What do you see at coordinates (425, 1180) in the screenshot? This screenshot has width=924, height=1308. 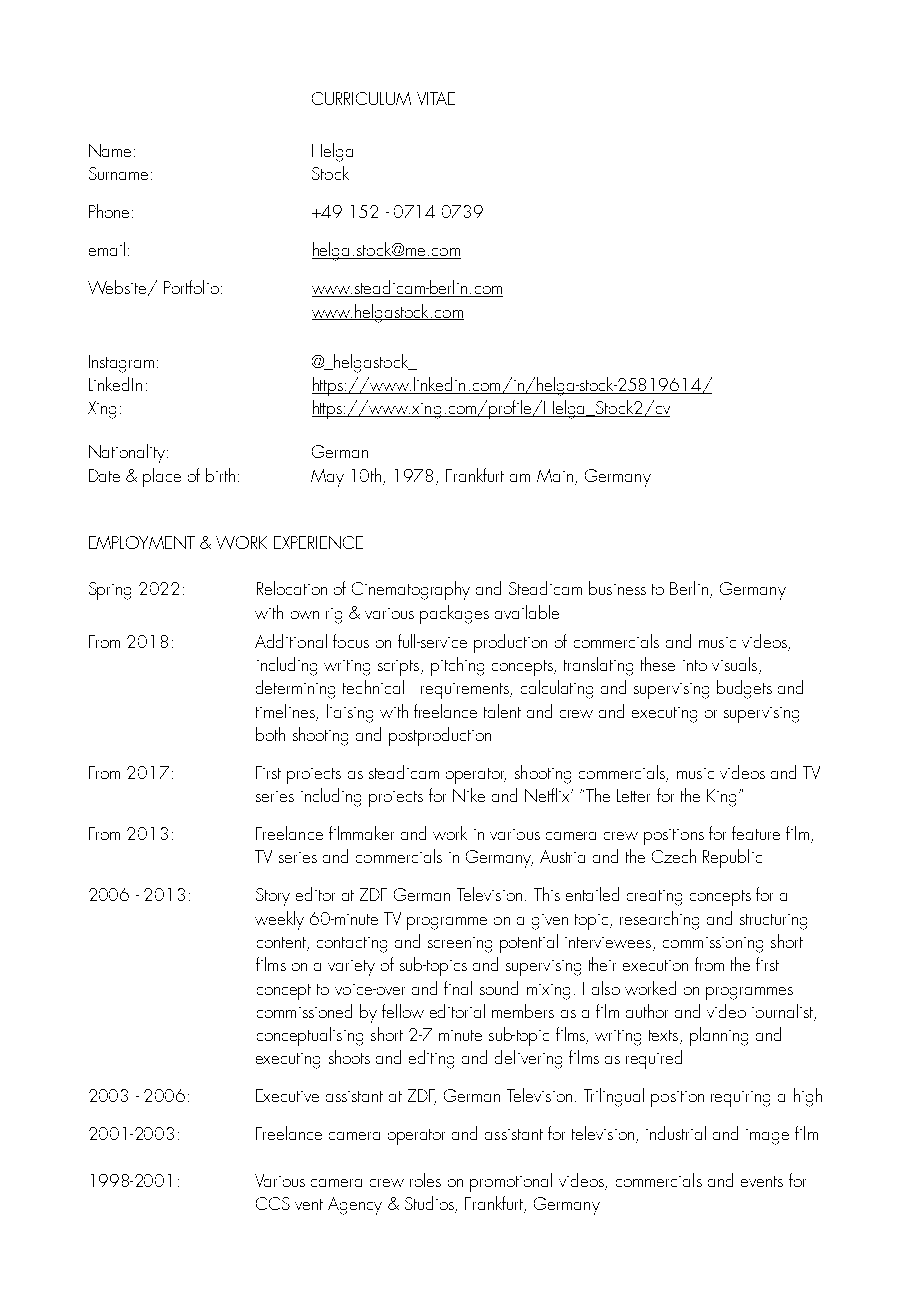 I see `roles` at bounding box center [425, 1180].
